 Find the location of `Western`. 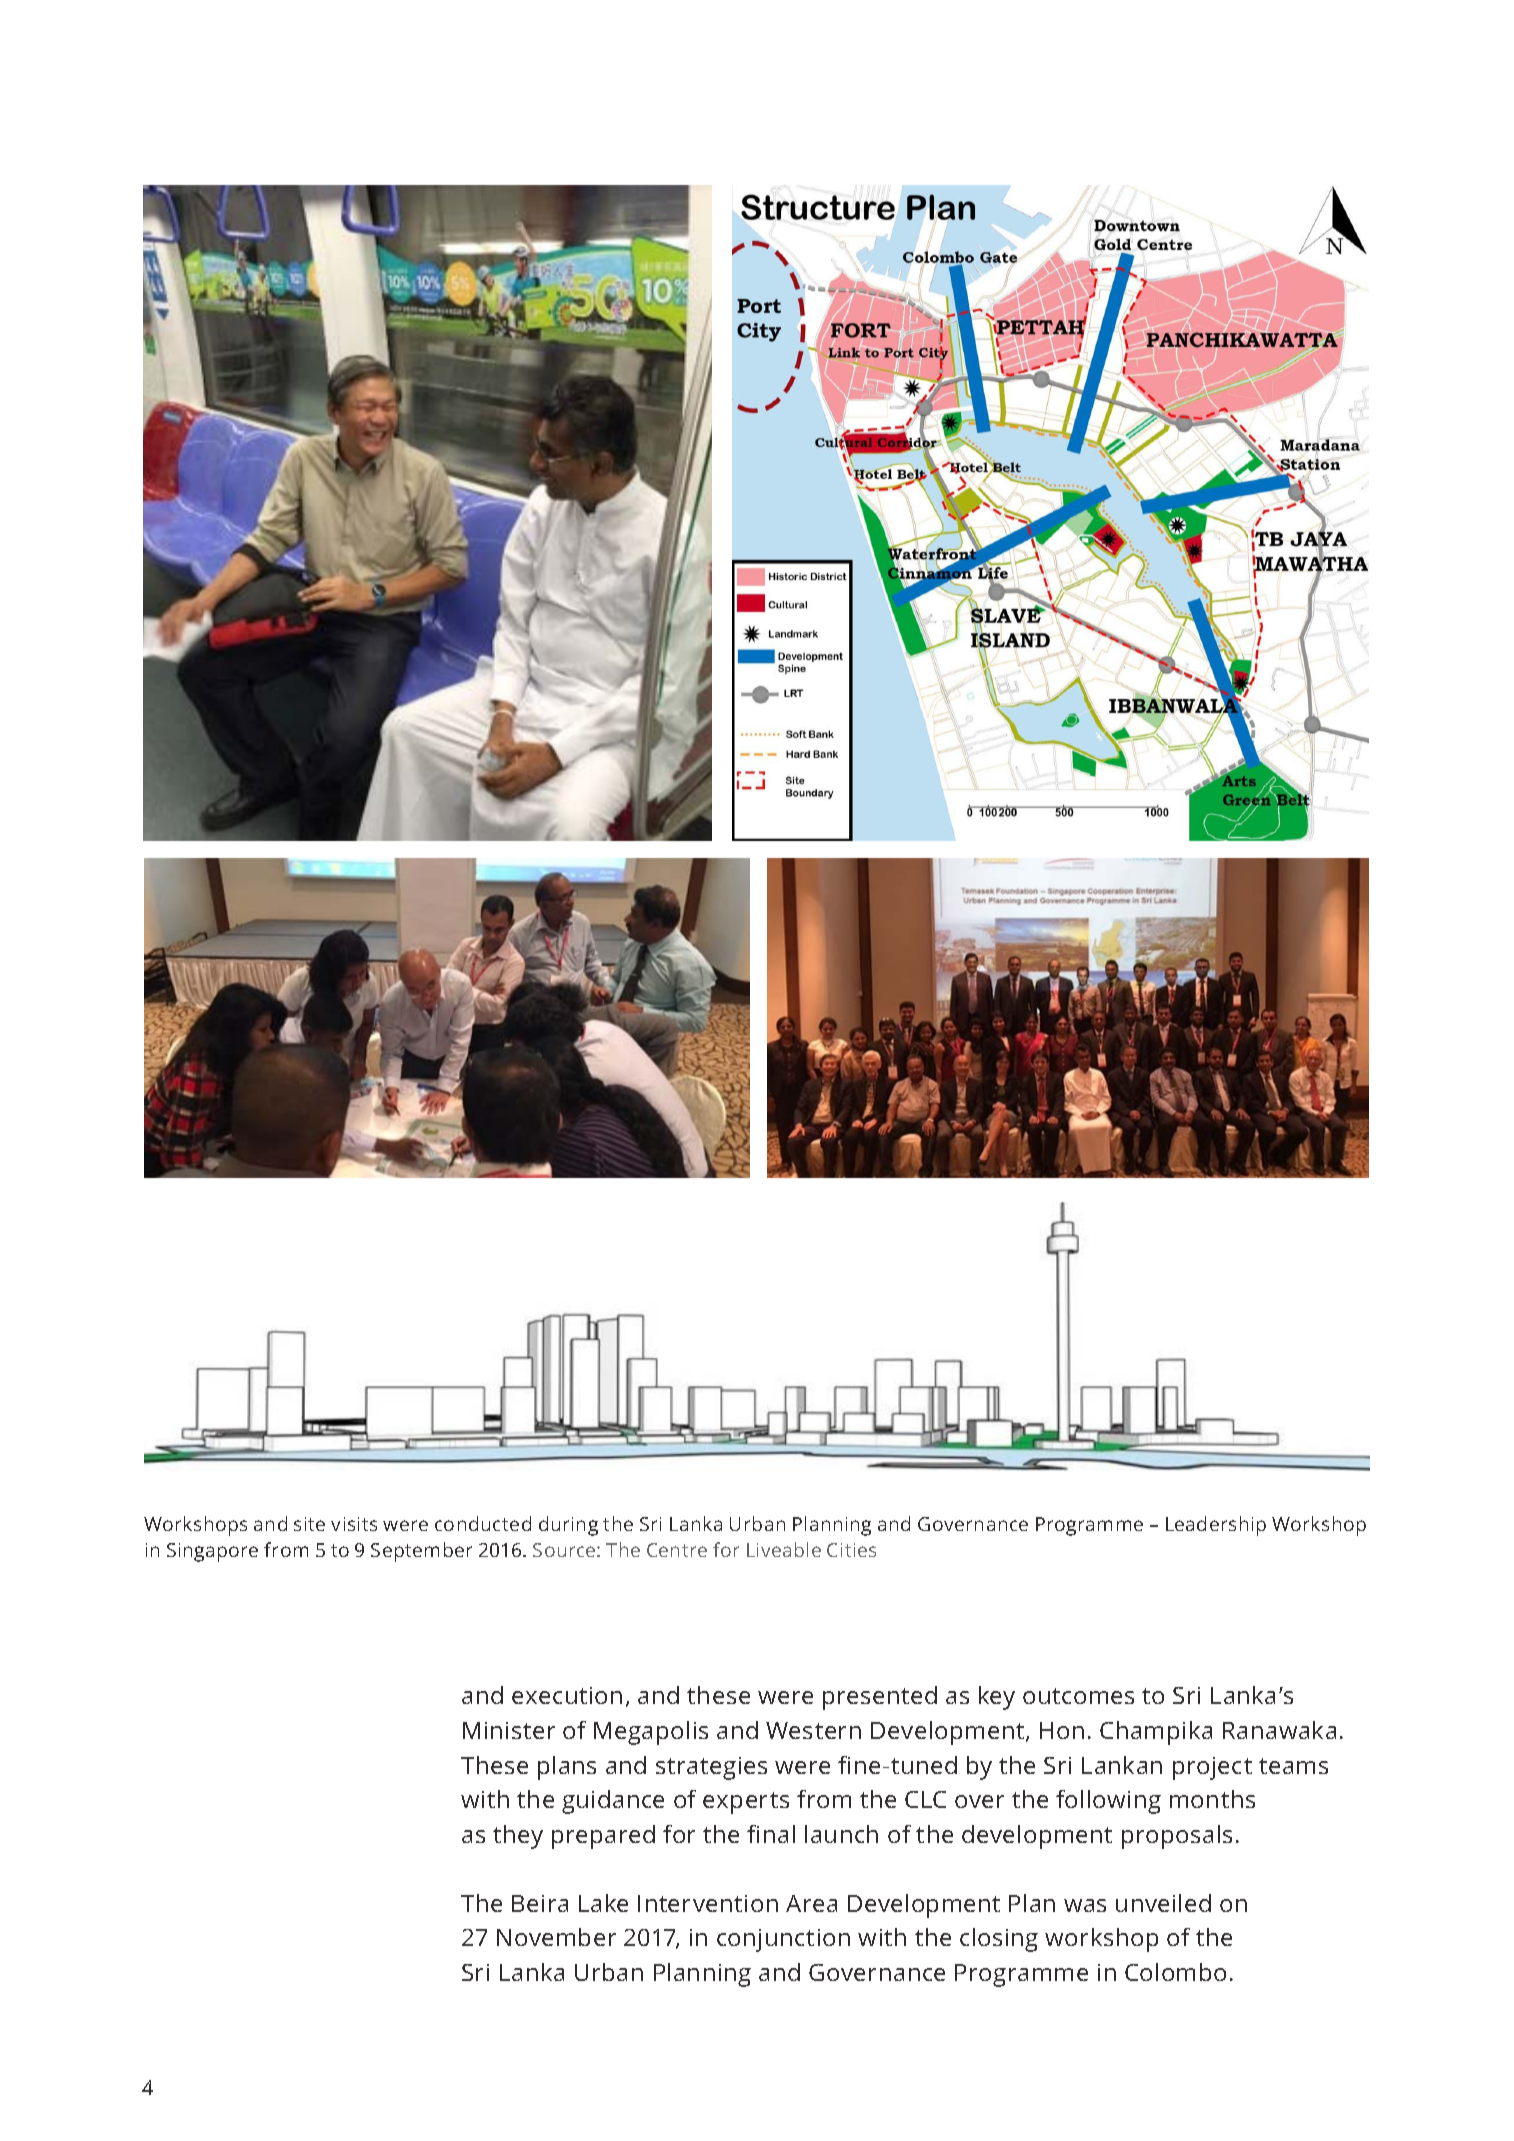

Western is located at coordinates (813, 1730).
